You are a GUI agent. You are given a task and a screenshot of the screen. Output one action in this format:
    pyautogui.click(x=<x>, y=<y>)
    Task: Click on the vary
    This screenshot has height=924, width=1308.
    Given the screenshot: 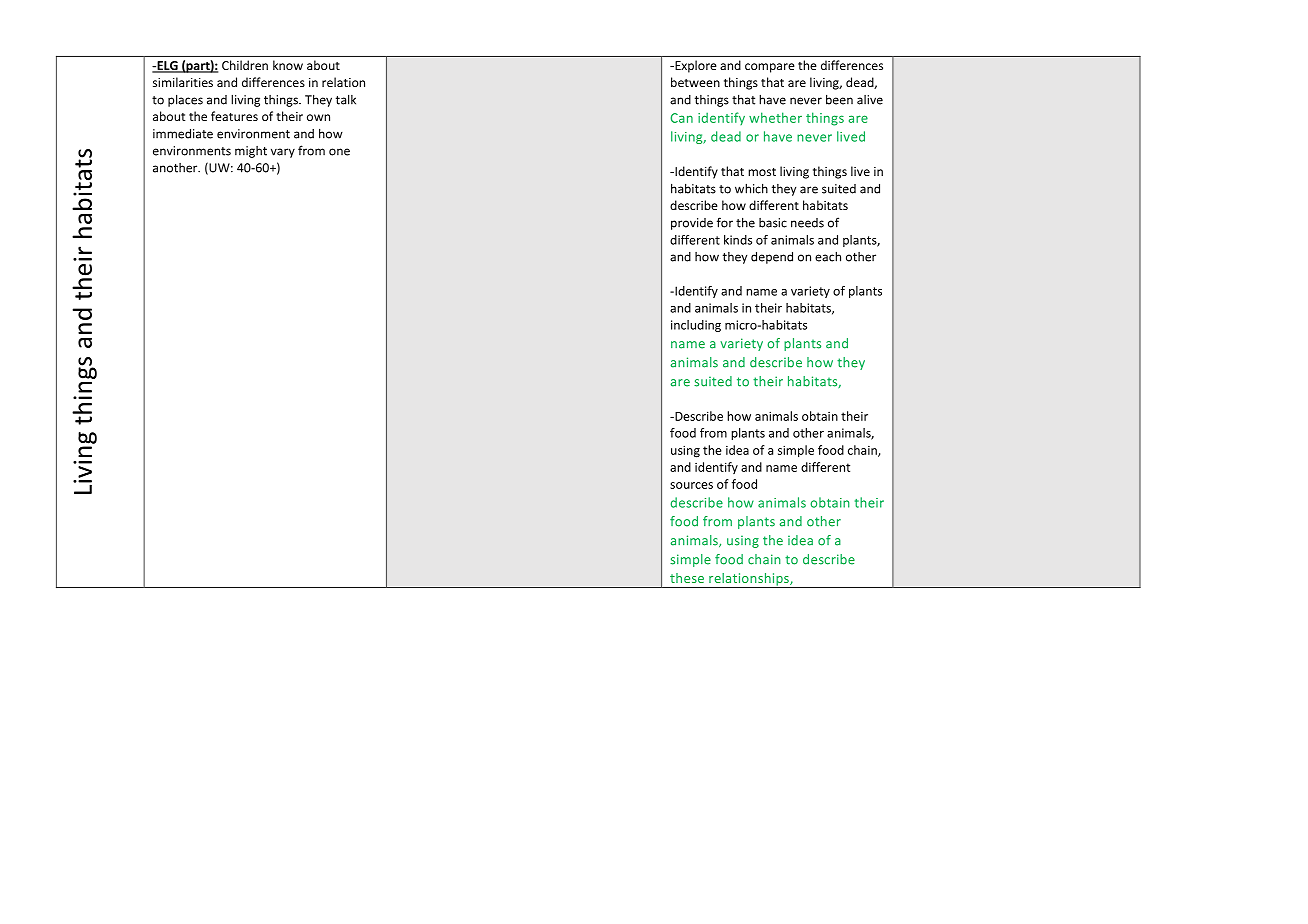 What is the action you would take?
    pyautogui.click(x=283, y=153)
